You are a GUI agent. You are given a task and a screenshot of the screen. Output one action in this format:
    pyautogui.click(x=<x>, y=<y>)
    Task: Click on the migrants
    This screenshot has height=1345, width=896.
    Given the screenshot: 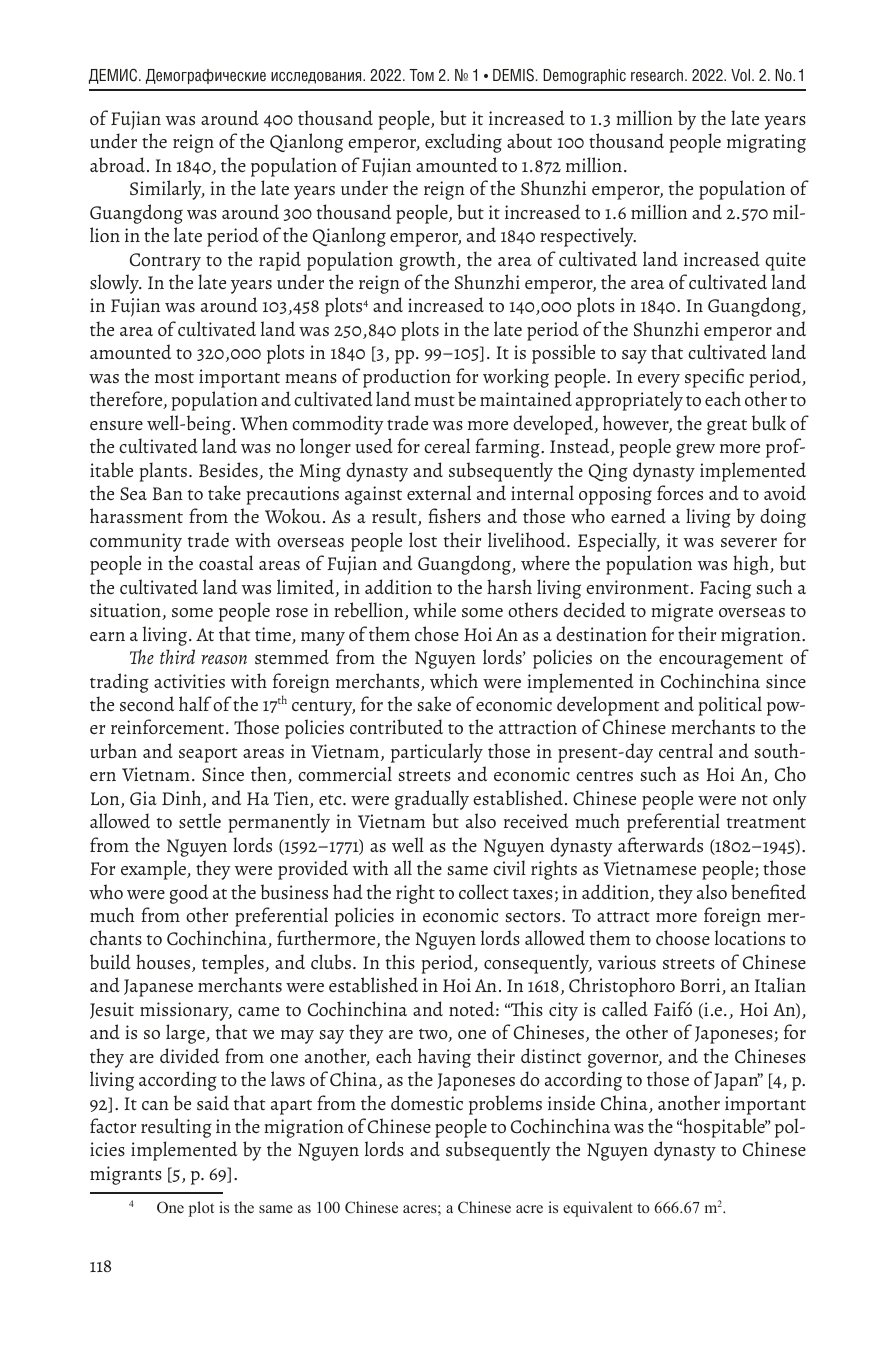 What is the action you would take?
    pyautogui.click(x=126, y=1175)
